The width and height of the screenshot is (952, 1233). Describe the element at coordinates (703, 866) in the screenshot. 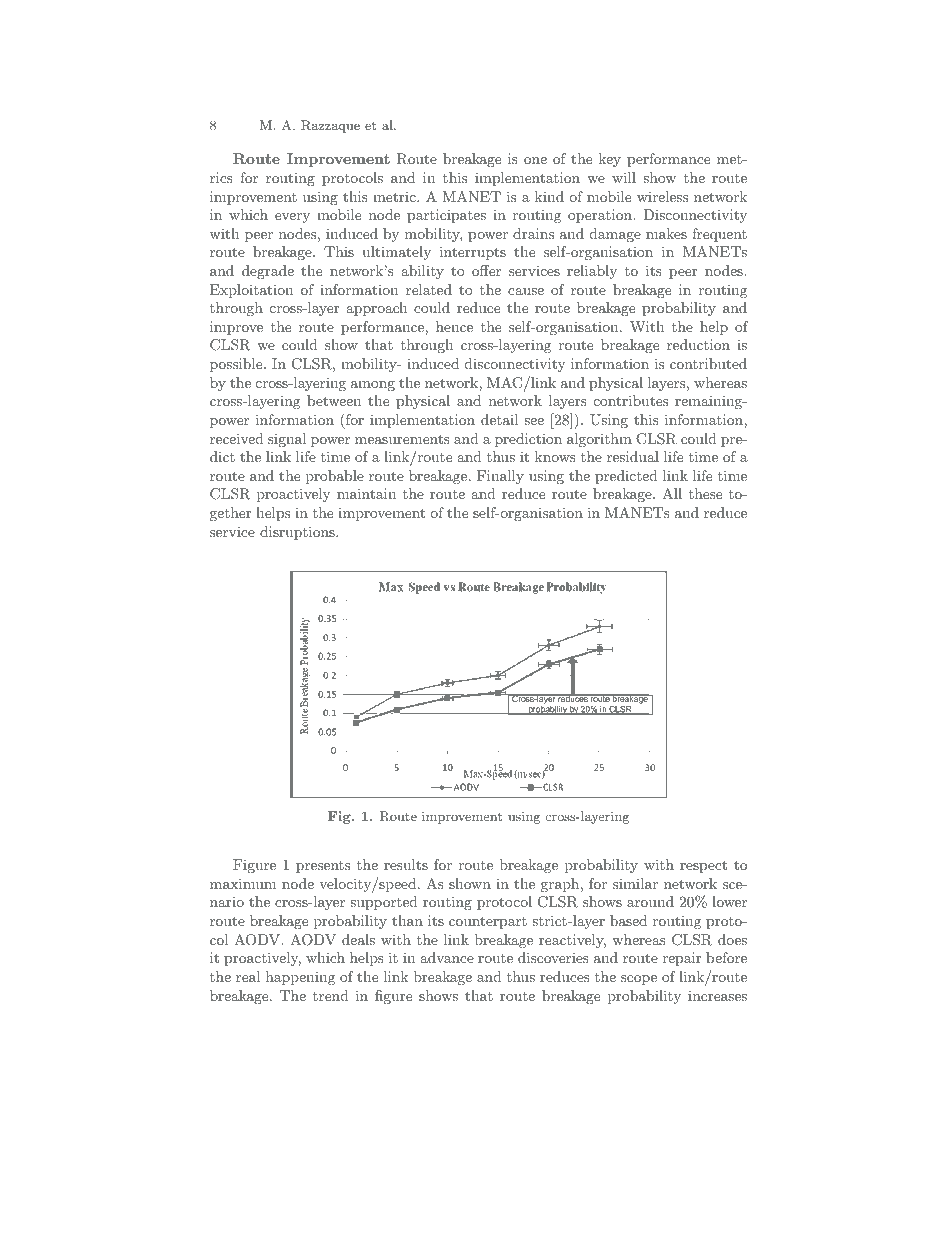

I see `respect` at that location.
